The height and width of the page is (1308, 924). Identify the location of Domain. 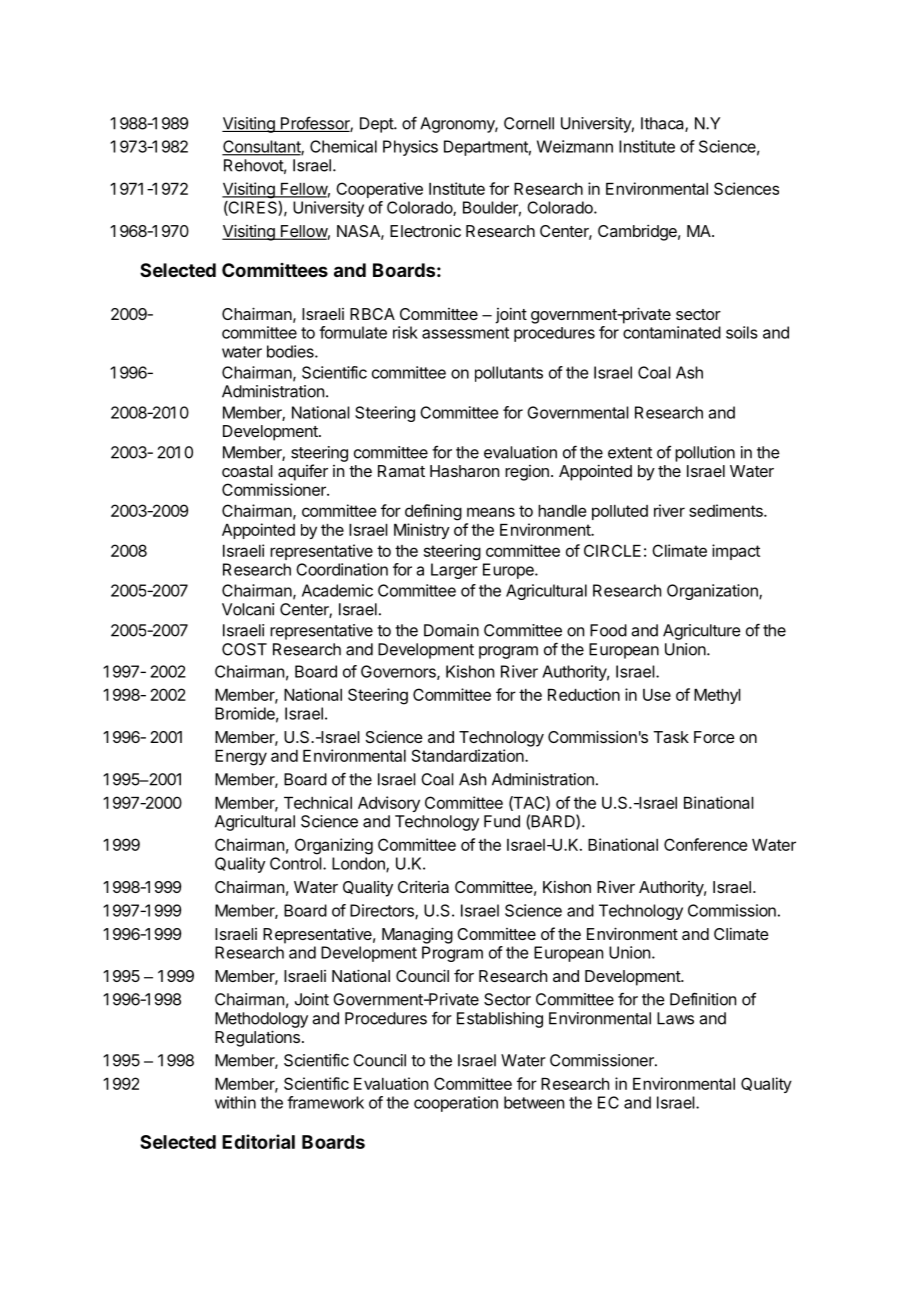
(451, 630).
